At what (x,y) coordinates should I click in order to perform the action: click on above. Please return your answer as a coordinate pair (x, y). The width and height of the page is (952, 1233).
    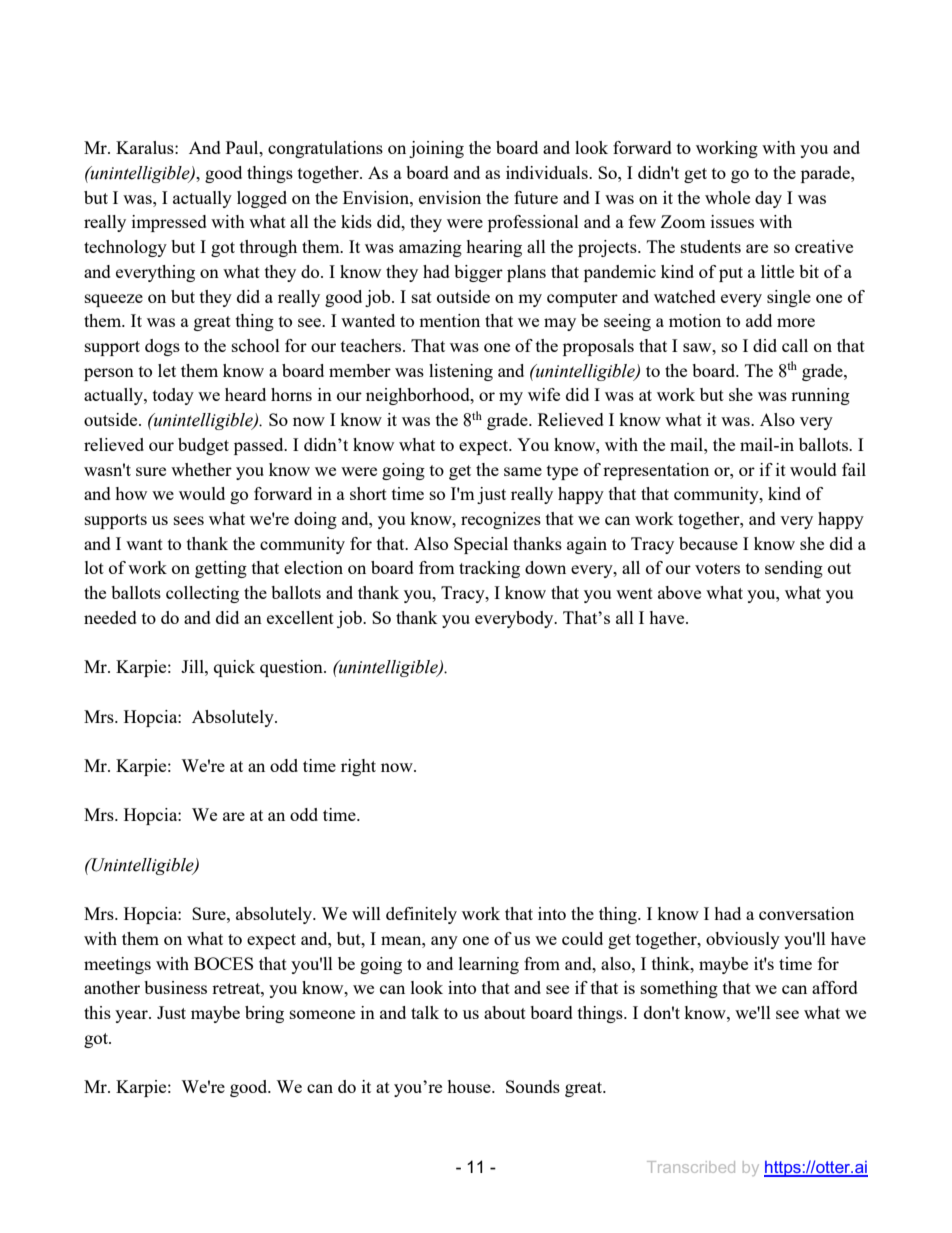
    Looking at the image, I should click on (679, 592).
